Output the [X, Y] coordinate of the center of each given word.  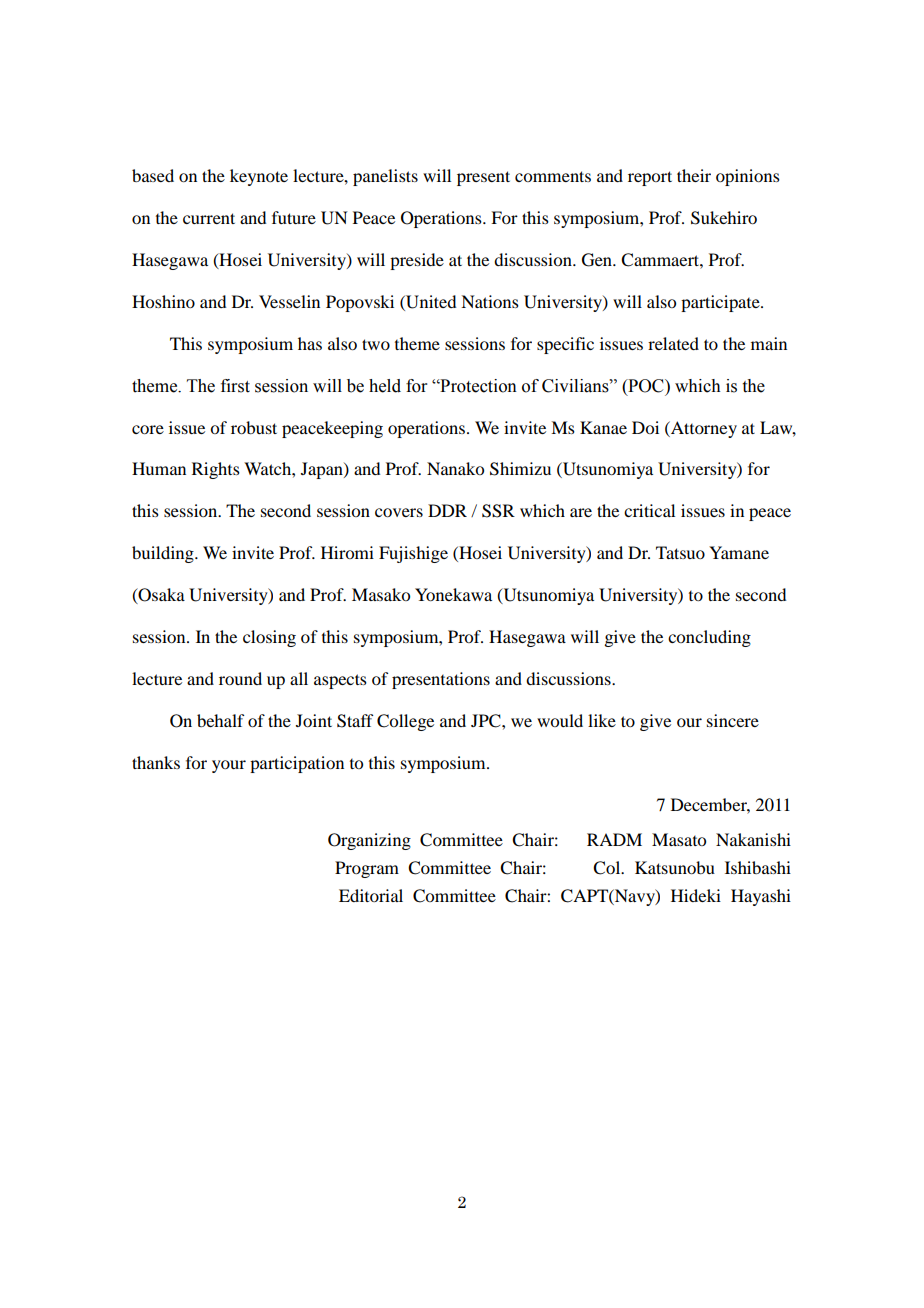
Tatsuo [680, 552]
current [209, 218]
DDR [447, 510]
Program [367, 869]
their [694, 175]
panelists [385, 177]
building [164, 554]
